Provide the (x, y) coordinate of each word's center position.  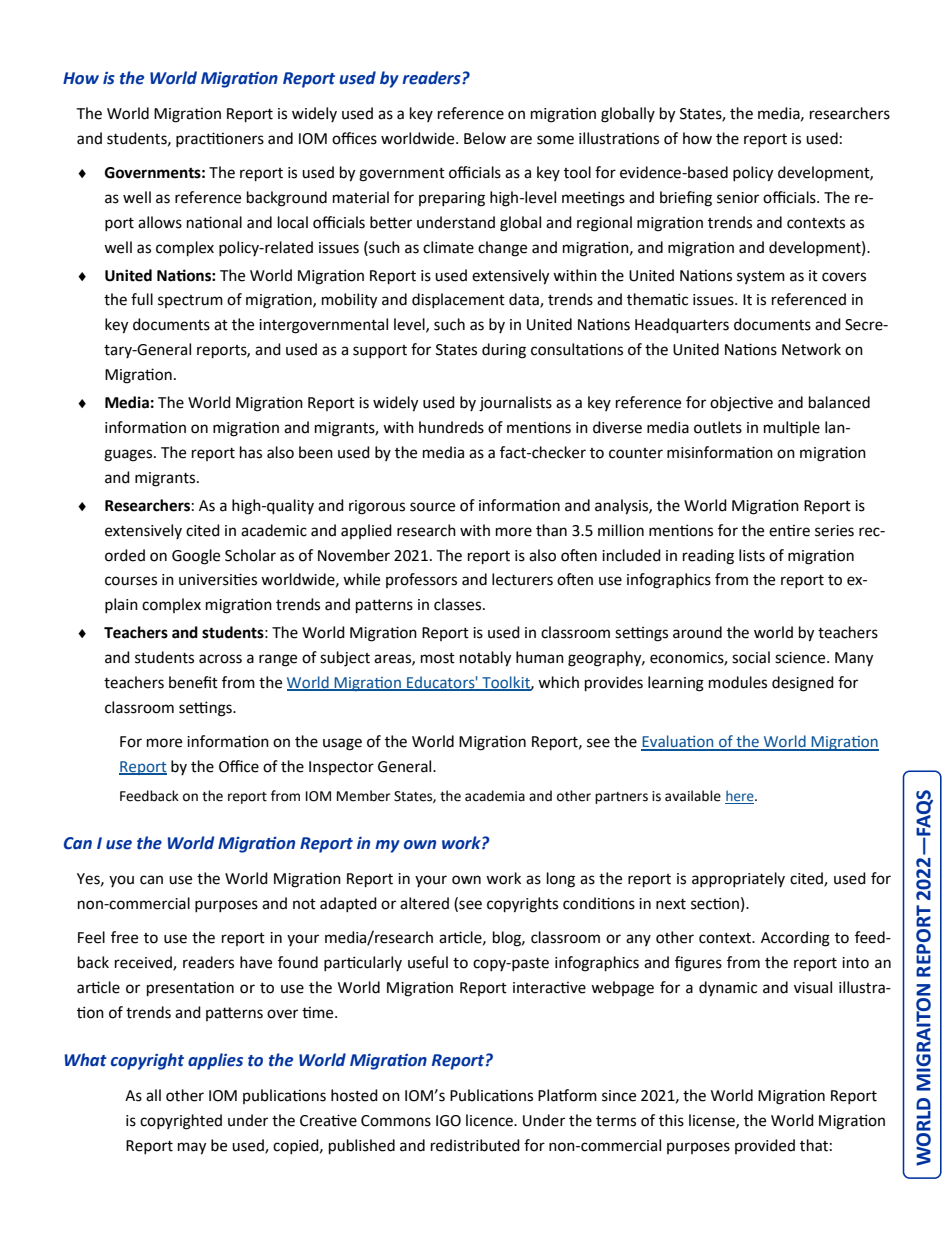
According (795, 939)
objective (741, 404)
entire (789, 530)
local (293, 222)
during (504, 351)
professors (421, 580)
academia (495, 796)
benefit (193, 682)
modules (738, 682)
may (192, 1148)
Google (196, 557)
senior (738, 198)
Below (485, 138)
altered (424, 903)
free (124, 937)
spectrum (190, 301)
